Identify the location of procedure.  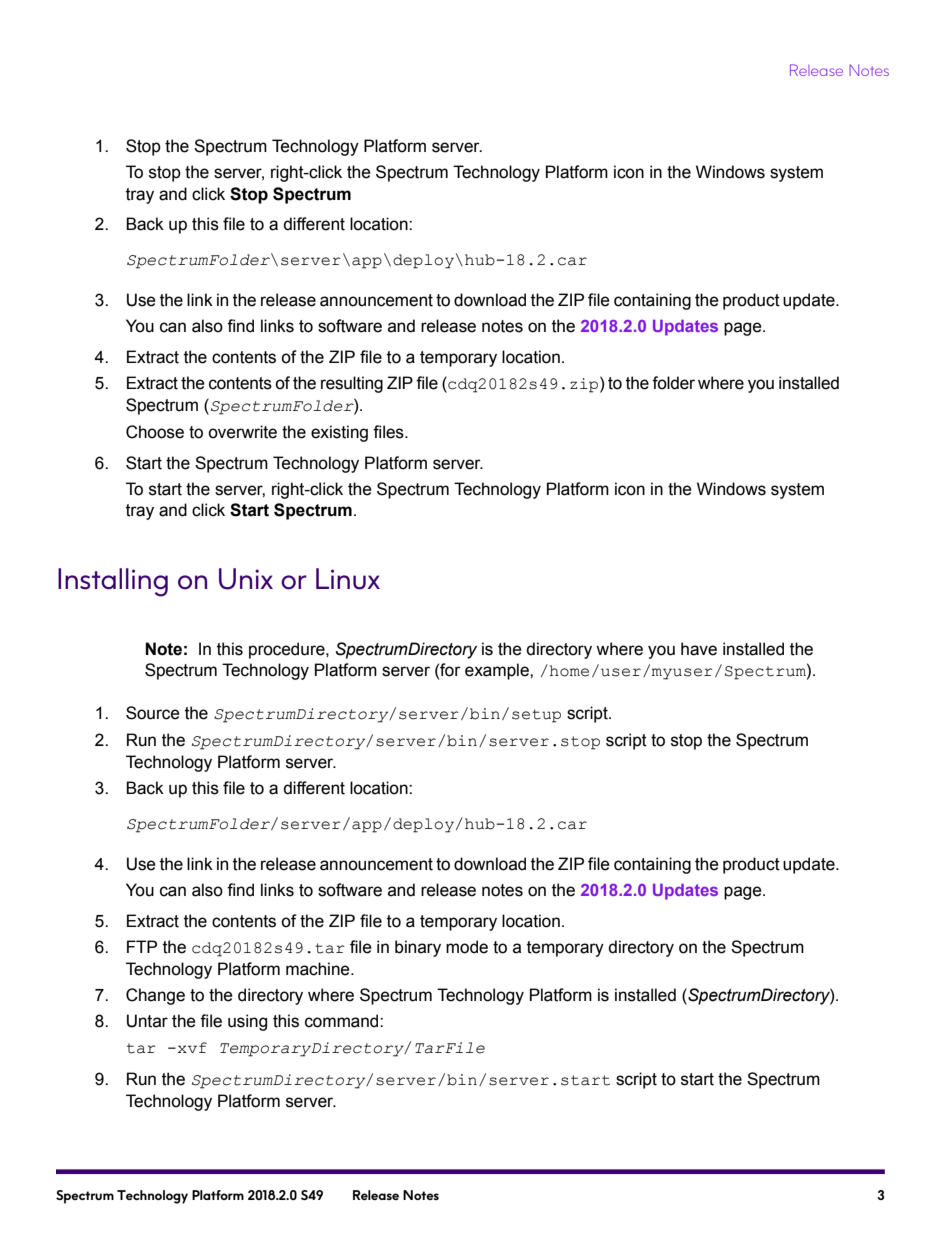
(288, 650).
